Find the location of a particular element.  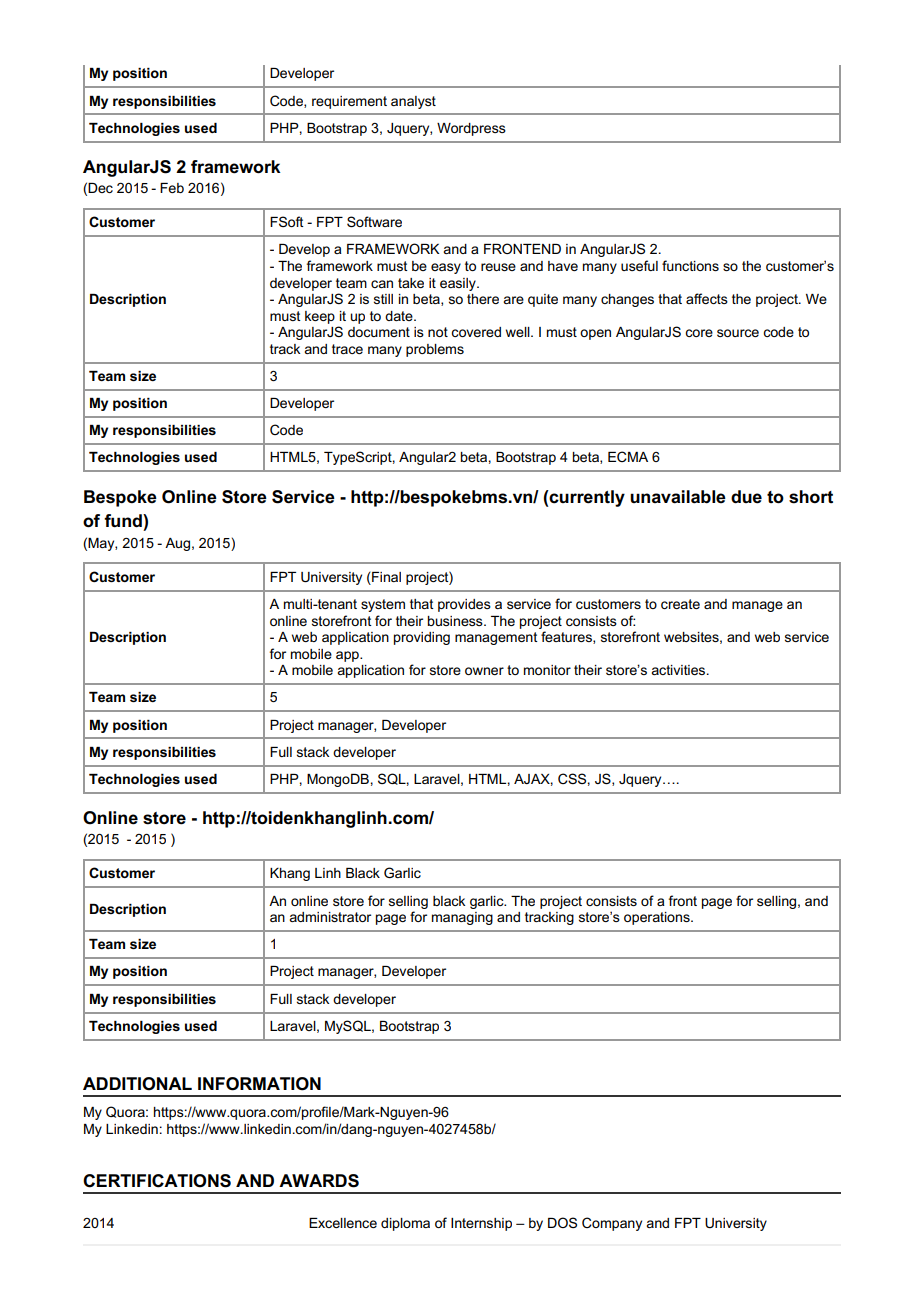

activities is located at coordinates (679, 670).
